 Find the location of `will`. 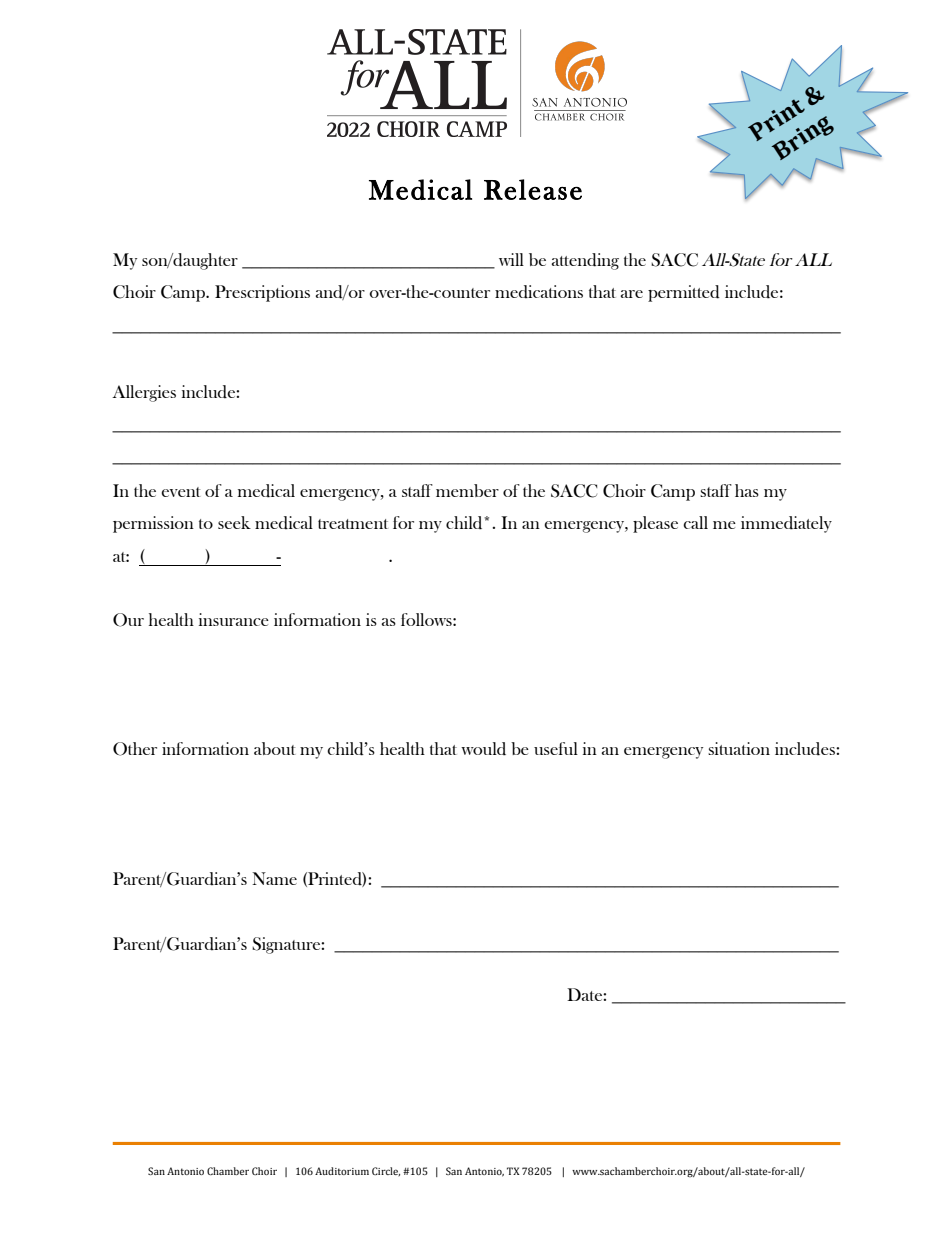

will is located at coordinates (511, 259).
